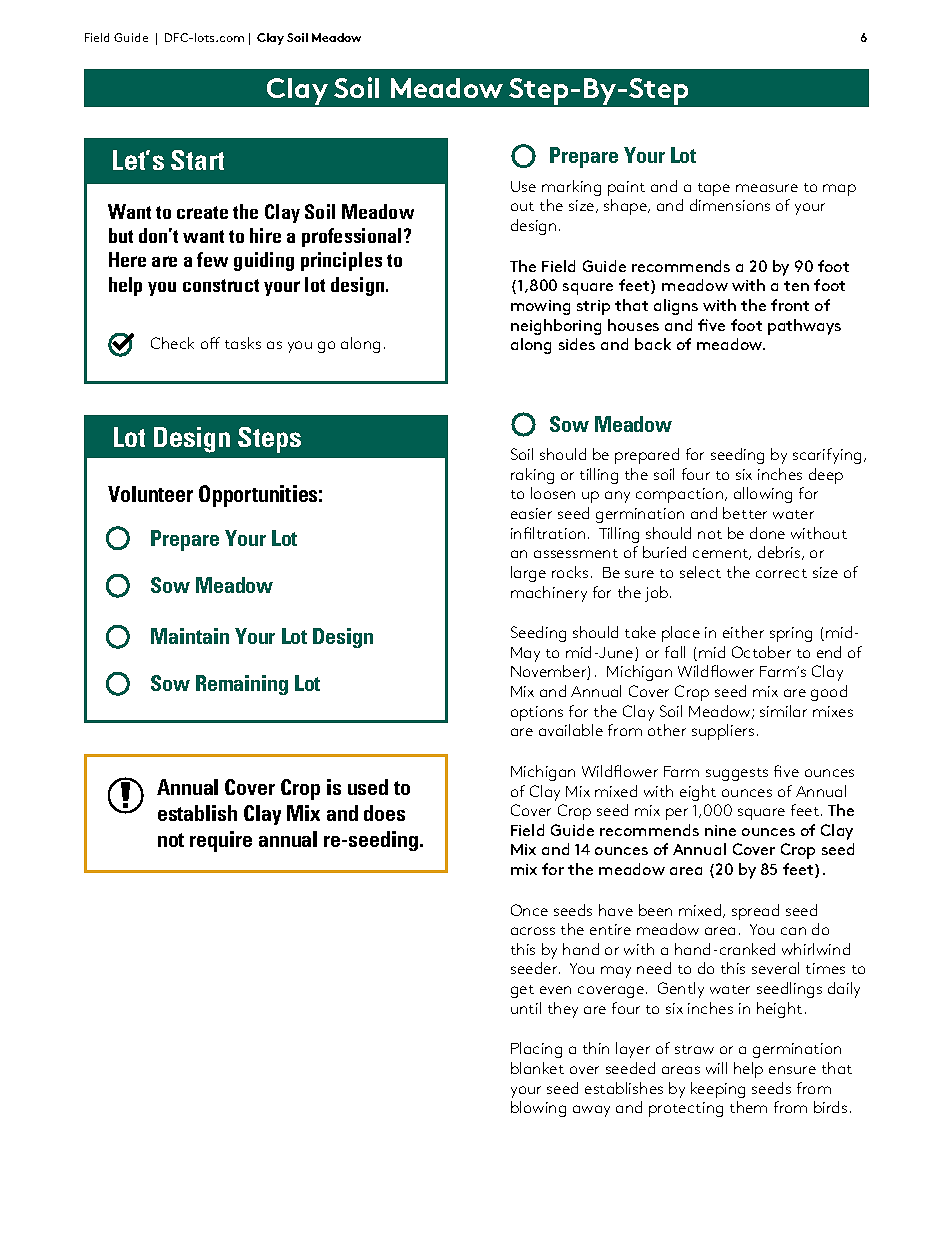  What do you see at coordinates (537, 1068) in the screenshot?
I see `blanket` at bounding box center [537, 1068].
